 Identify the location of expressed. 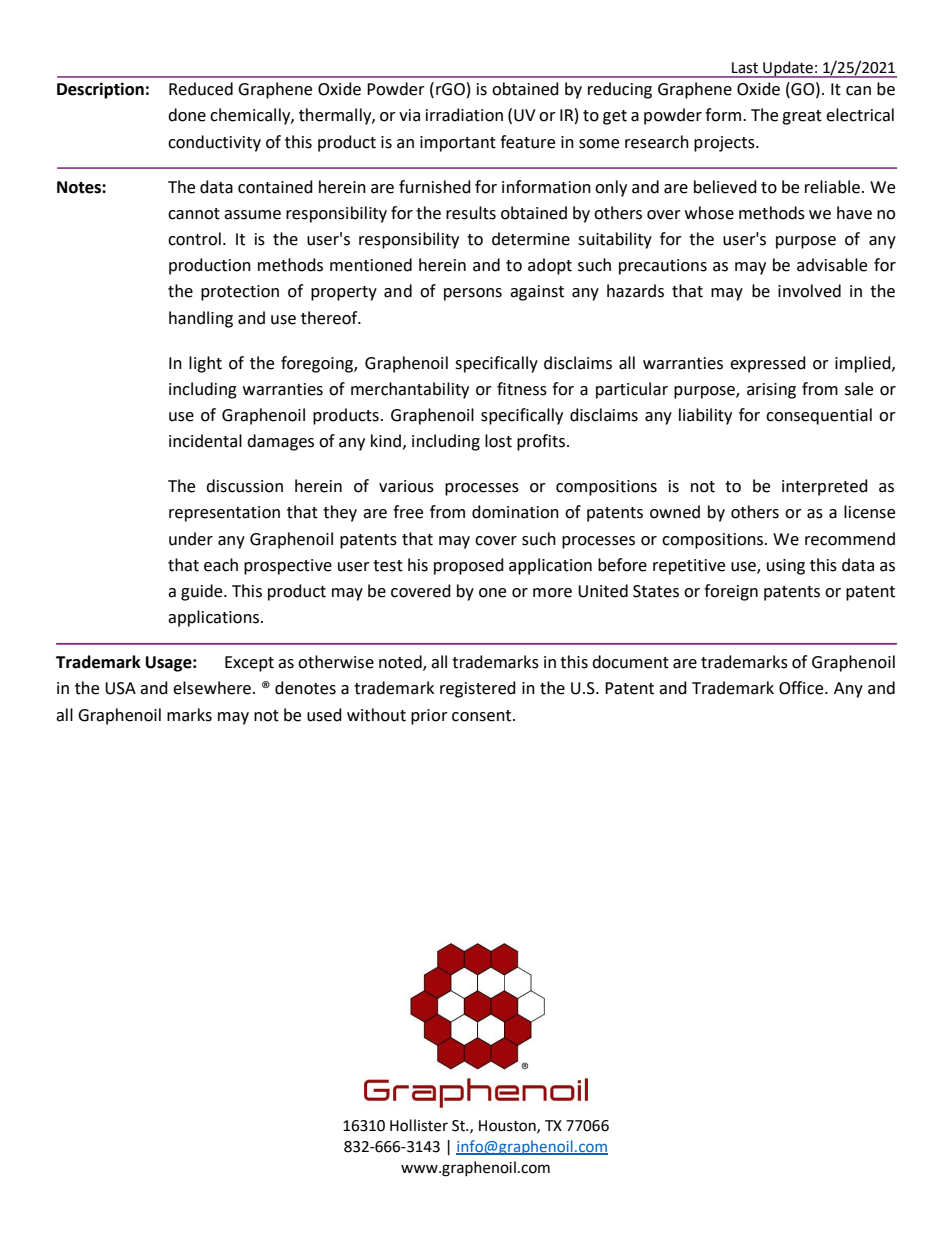
(768, 364).
